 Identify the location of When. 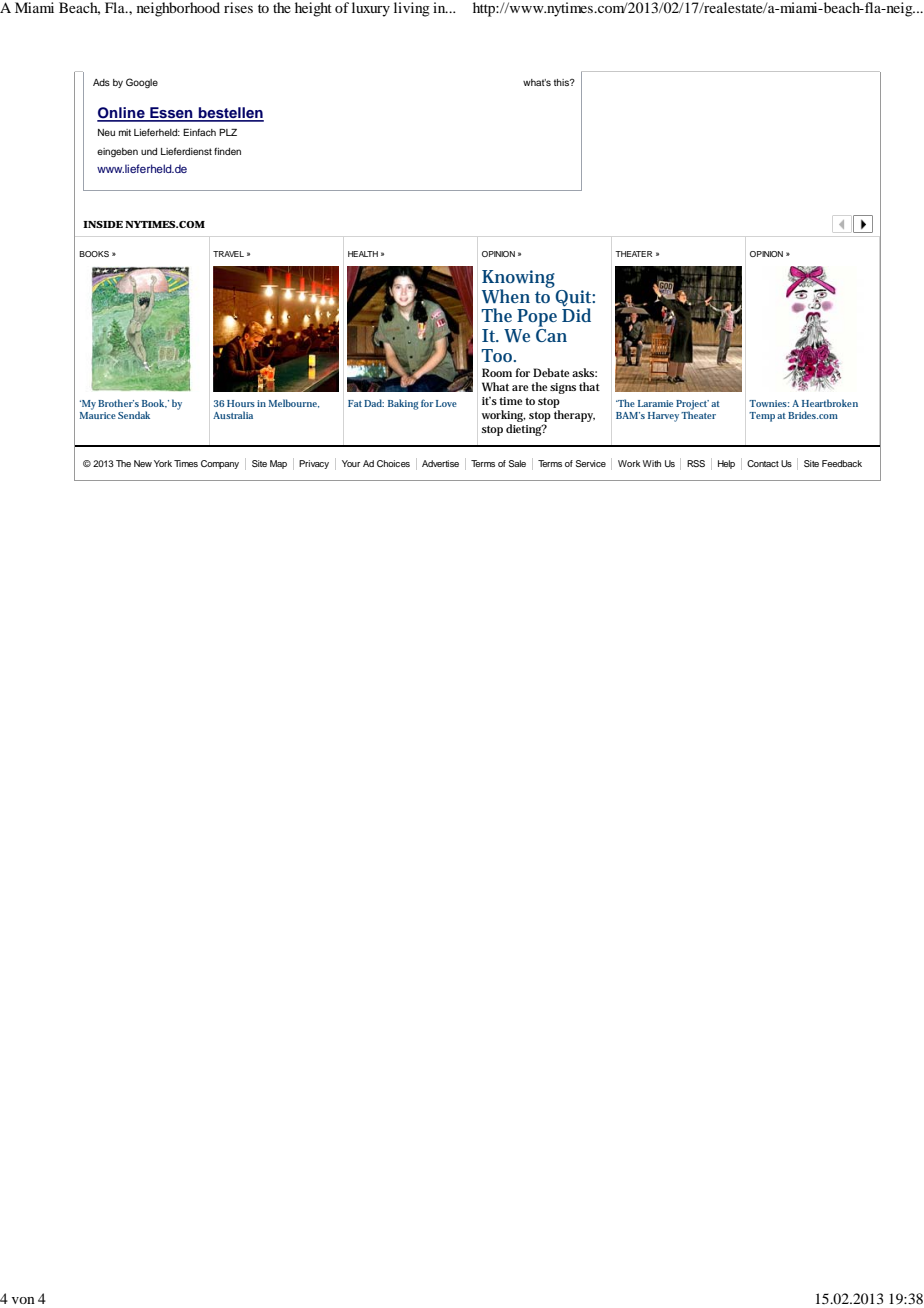
(506, 296).
